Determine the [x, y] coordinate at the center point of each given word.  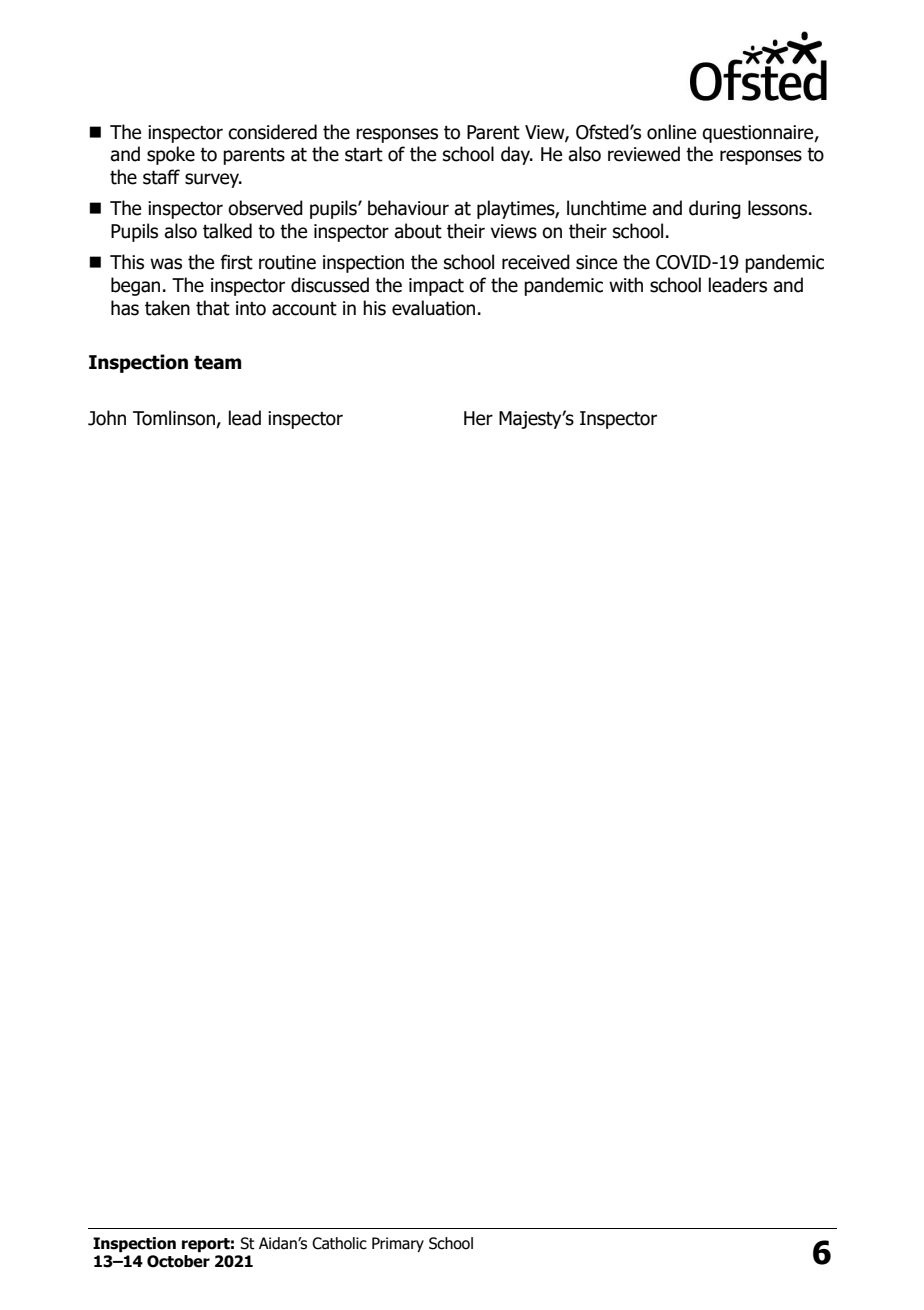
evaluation [433, 308]
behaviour [408, 208]
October [178, 1261]
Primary [398, 1244]
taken [167, 308]
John [107, 418]
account [304, 309]
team [217, 362]
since [596, 262]
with [626, 285]
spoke [171, 155]
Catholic [339, 1243]
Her [478, 418]
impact [436, 287]
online [671, 132]
